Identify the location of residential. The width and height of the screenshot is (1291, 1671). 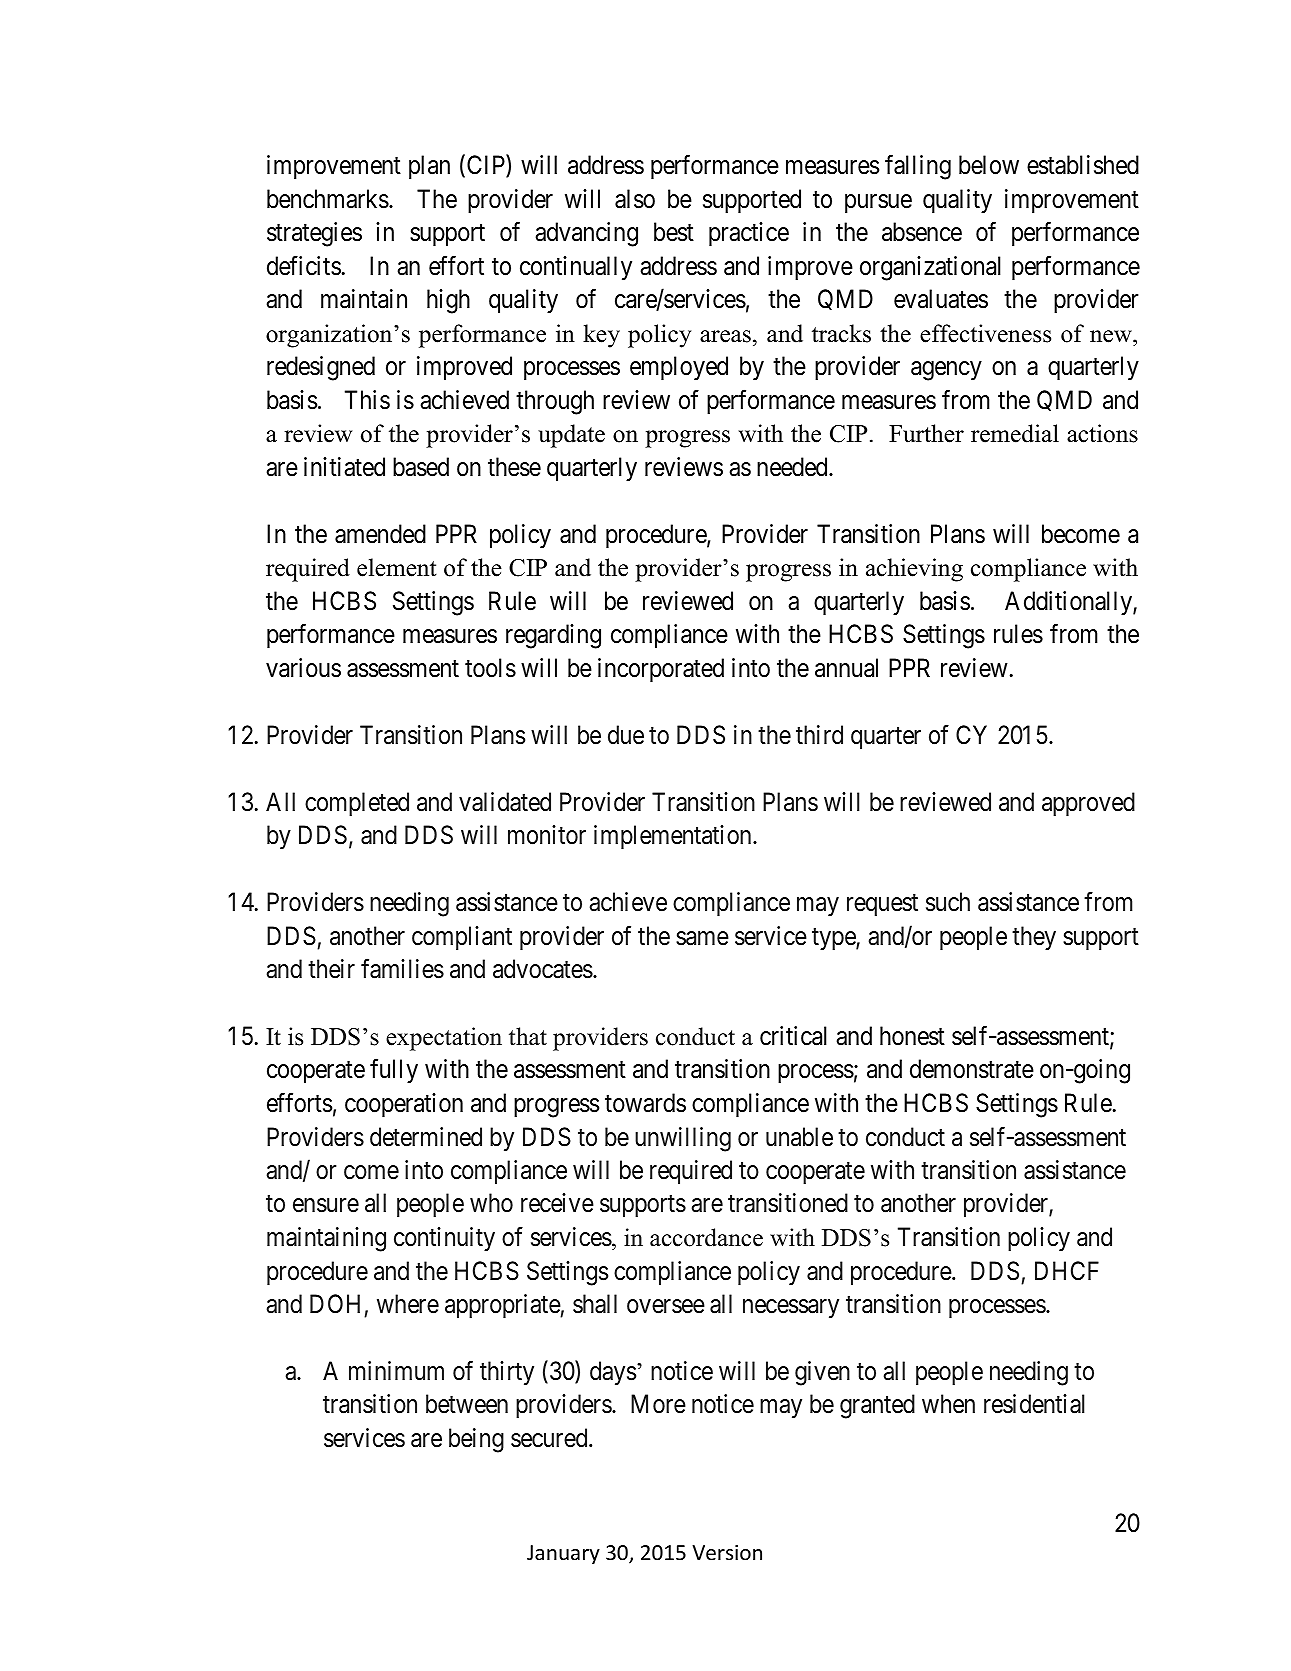
(1034, 1404).
